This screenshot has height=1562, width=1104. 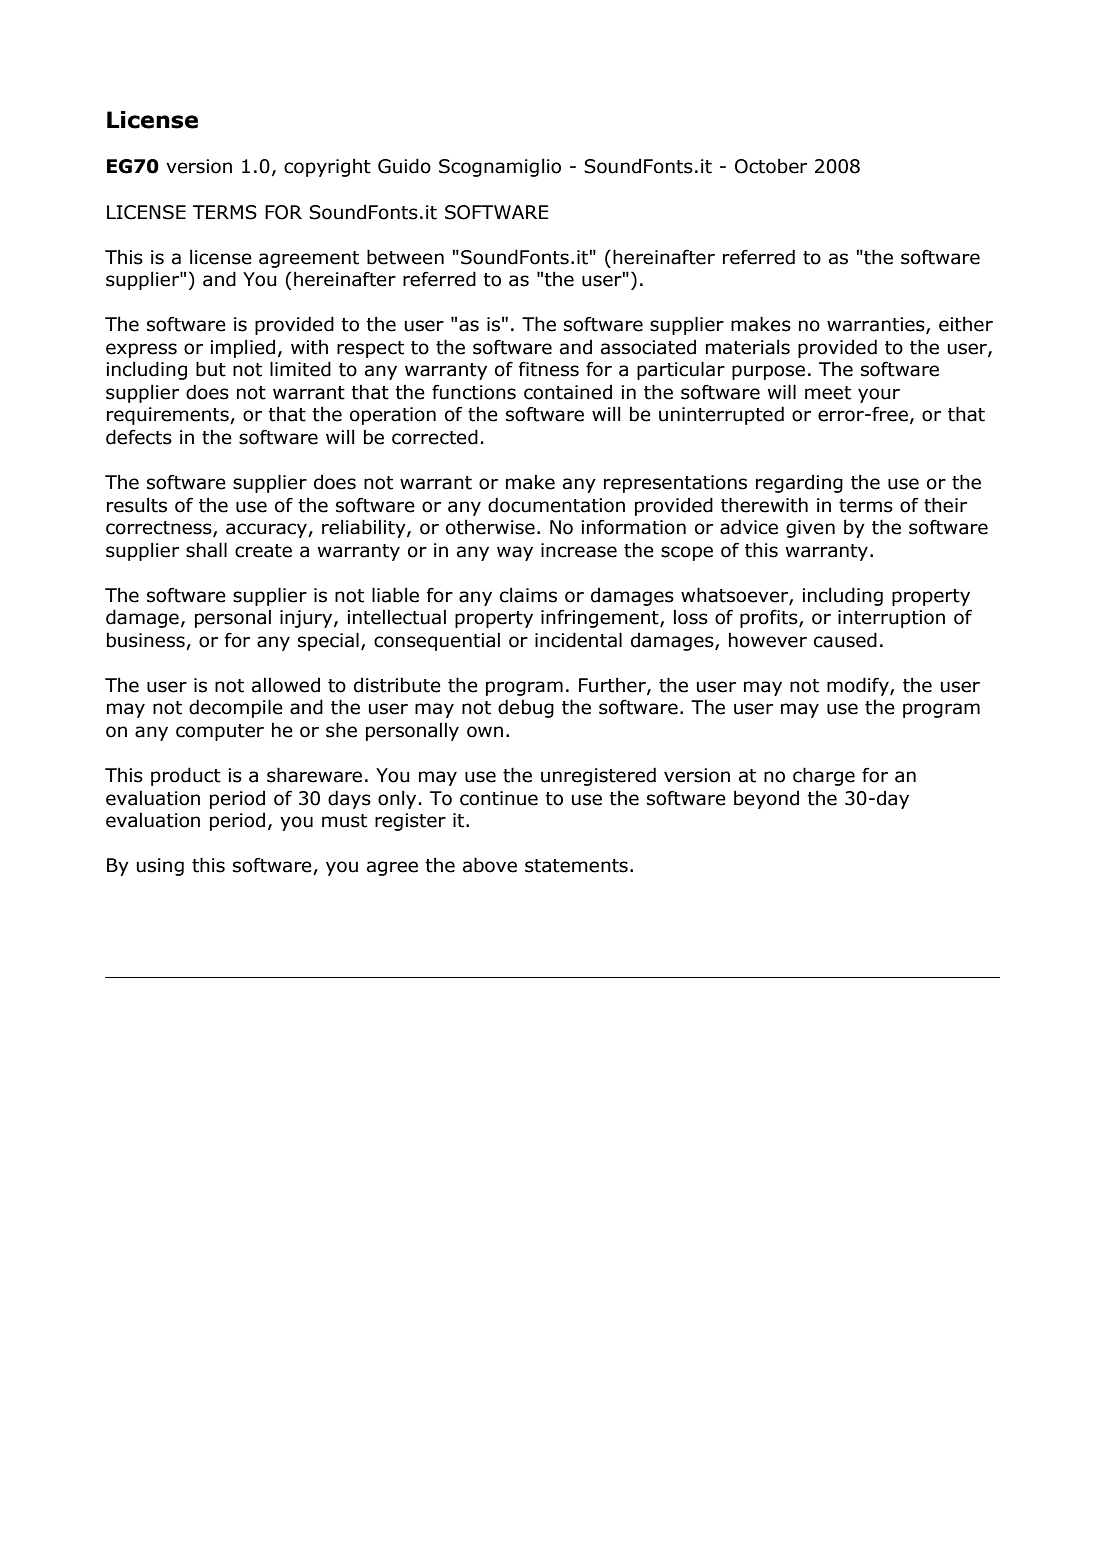 I want to click on copyright, so click(x=327, y=167).
